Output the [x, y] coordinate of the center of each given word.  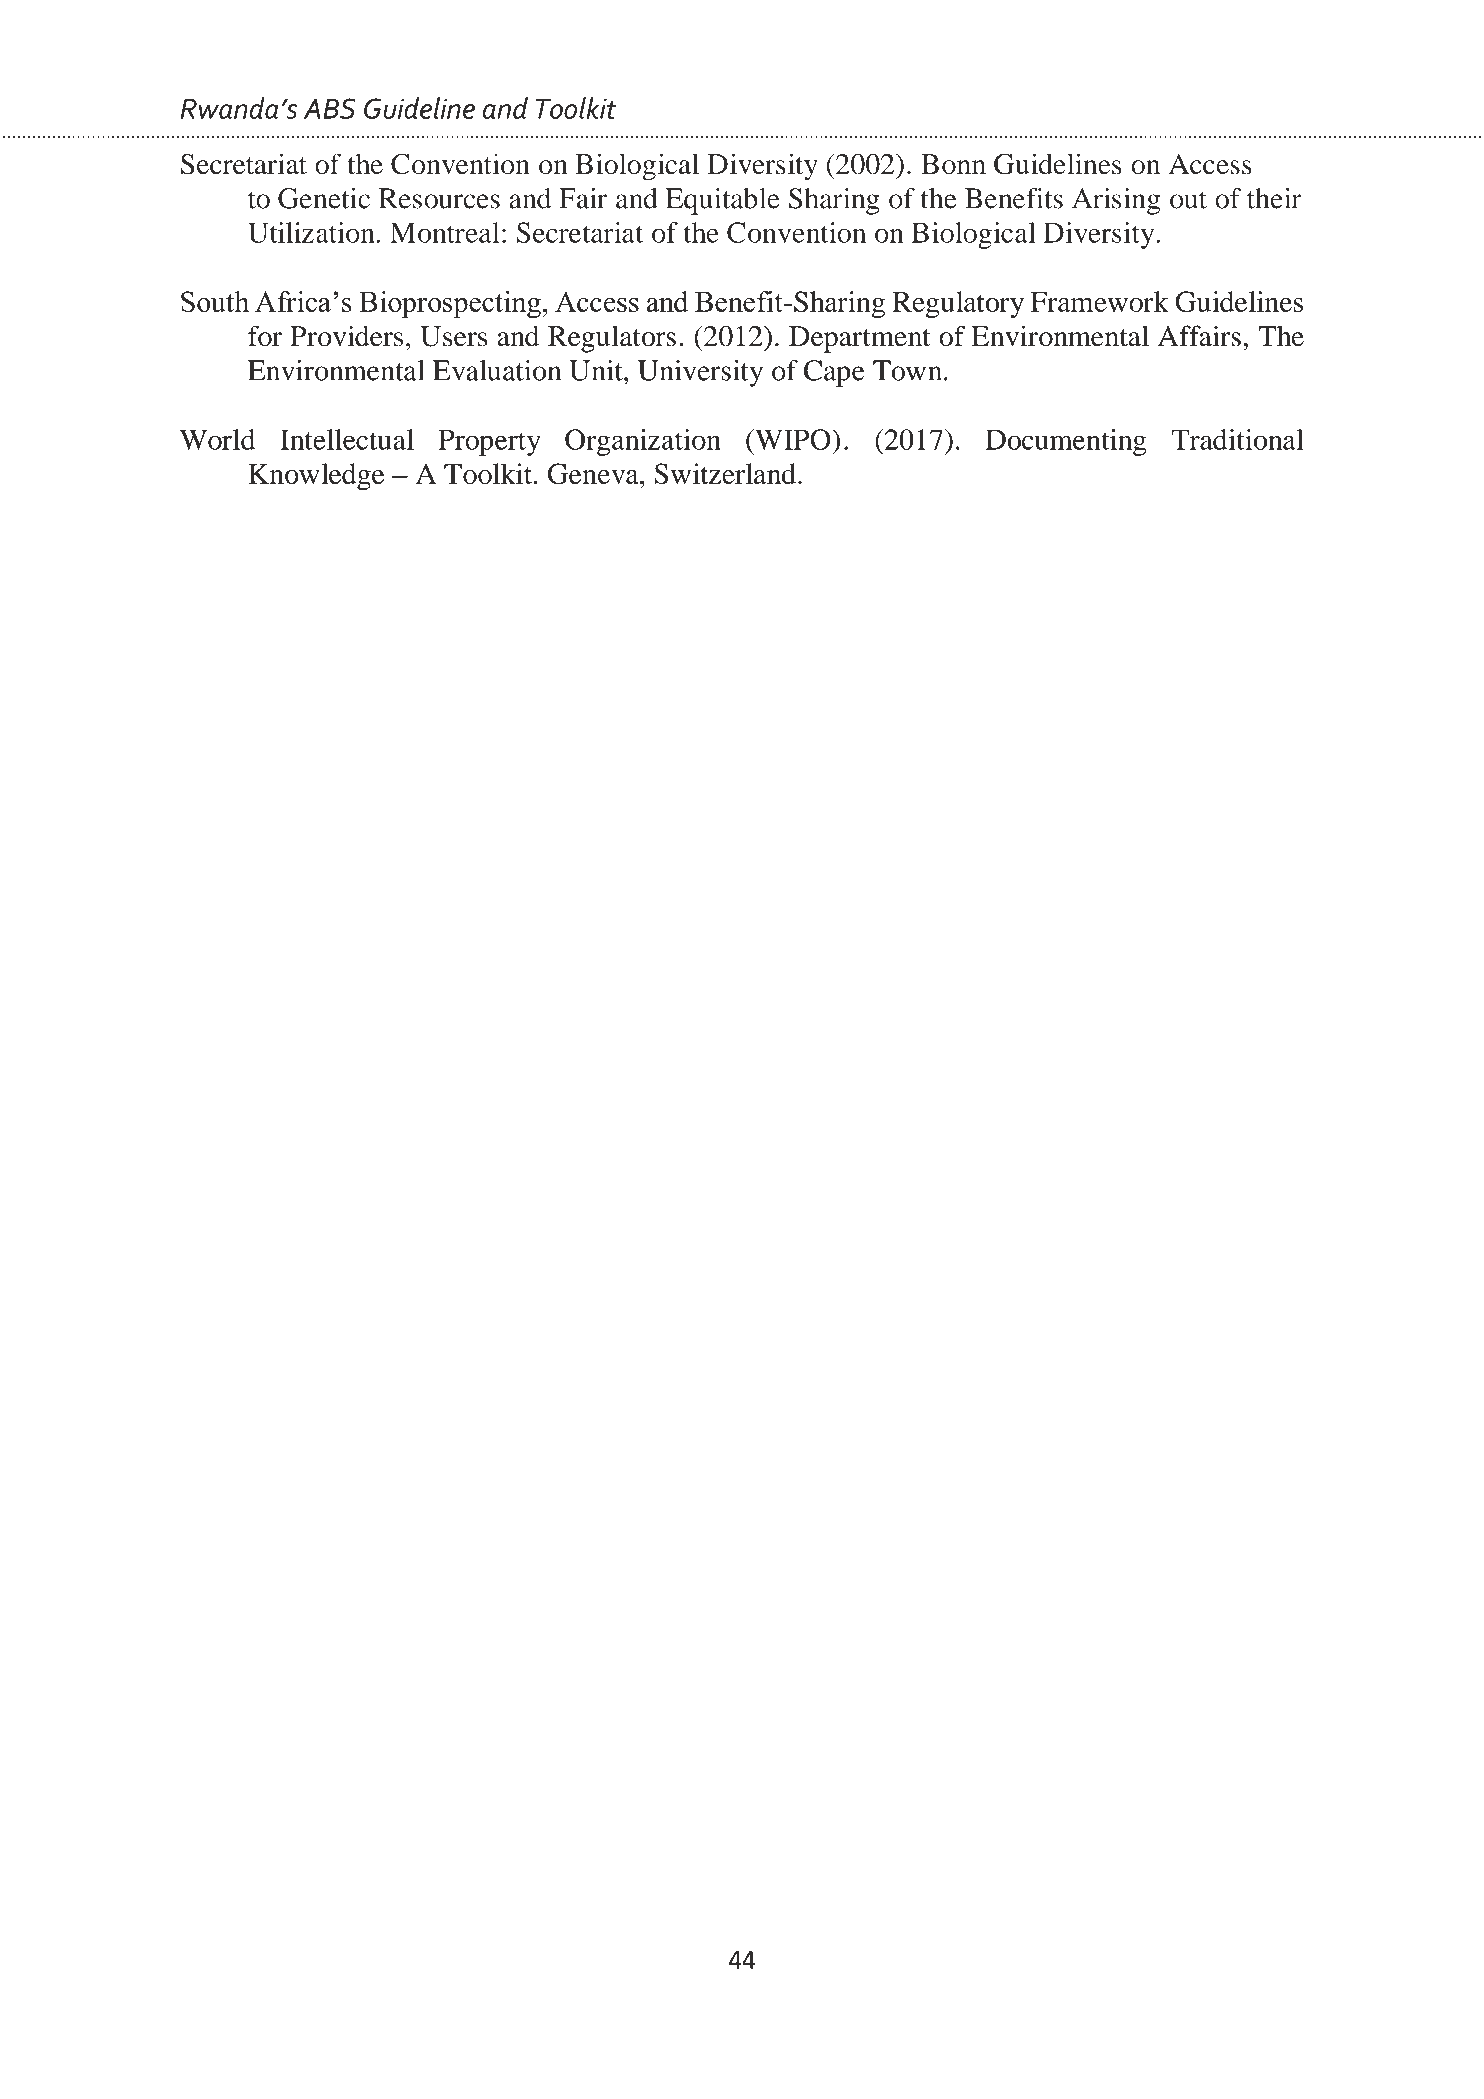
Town [909, 370]
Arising [1116, 201]
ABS [330, 108]
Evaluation [497, 370]
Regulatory [958, 305]
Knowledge [316, 477]
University [700, 373]
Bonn [953, 164]
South [215, 301]
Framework [1100, 301]
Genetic [324, 198]
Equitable [723, 201]
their [1274, 198]
